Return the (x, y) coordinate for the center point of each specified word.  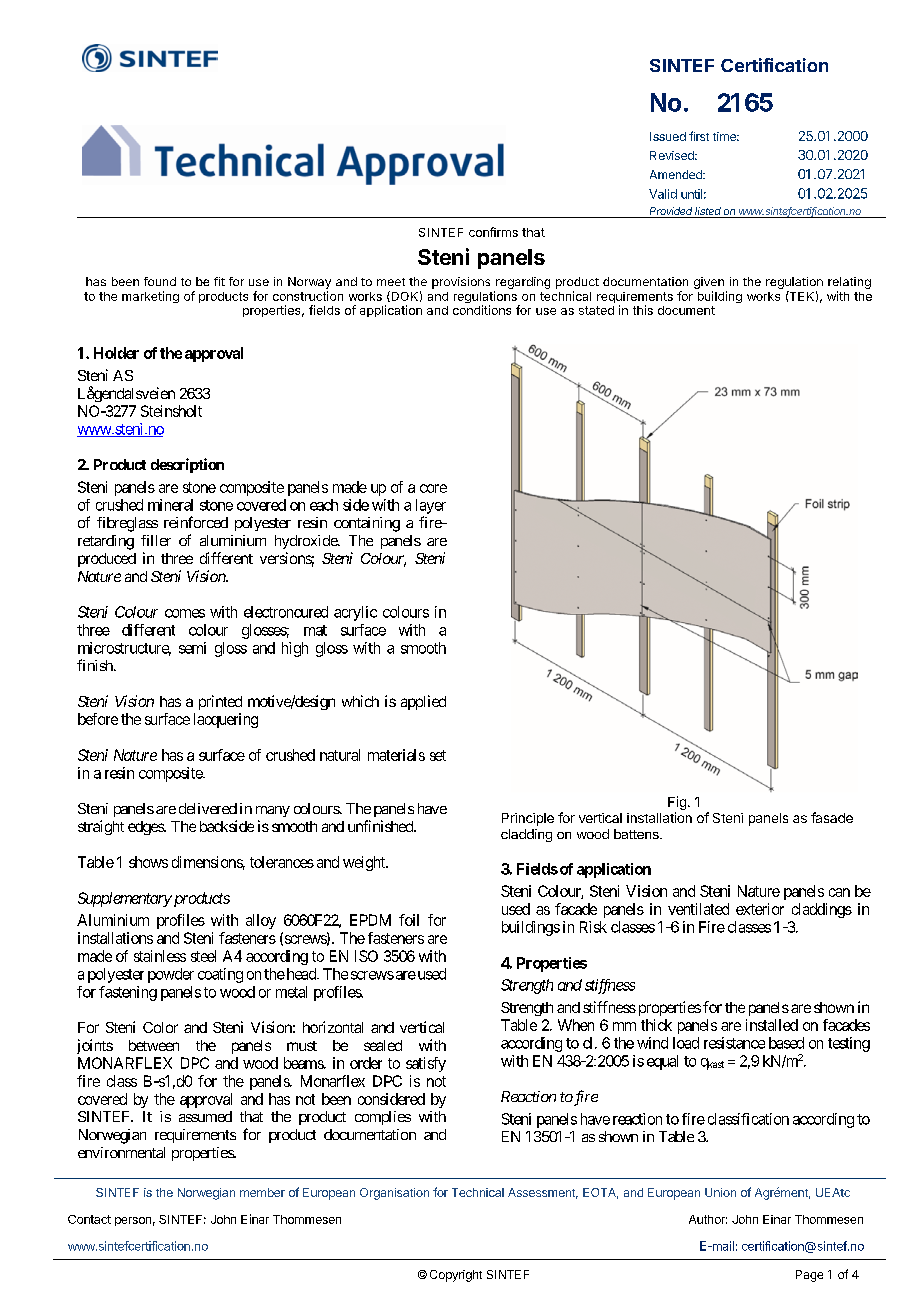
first (699, 136)
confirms (493, 232)
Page (809, 1276)
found (160, 281)
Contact (89, 1219)
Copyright (456, 1276)
